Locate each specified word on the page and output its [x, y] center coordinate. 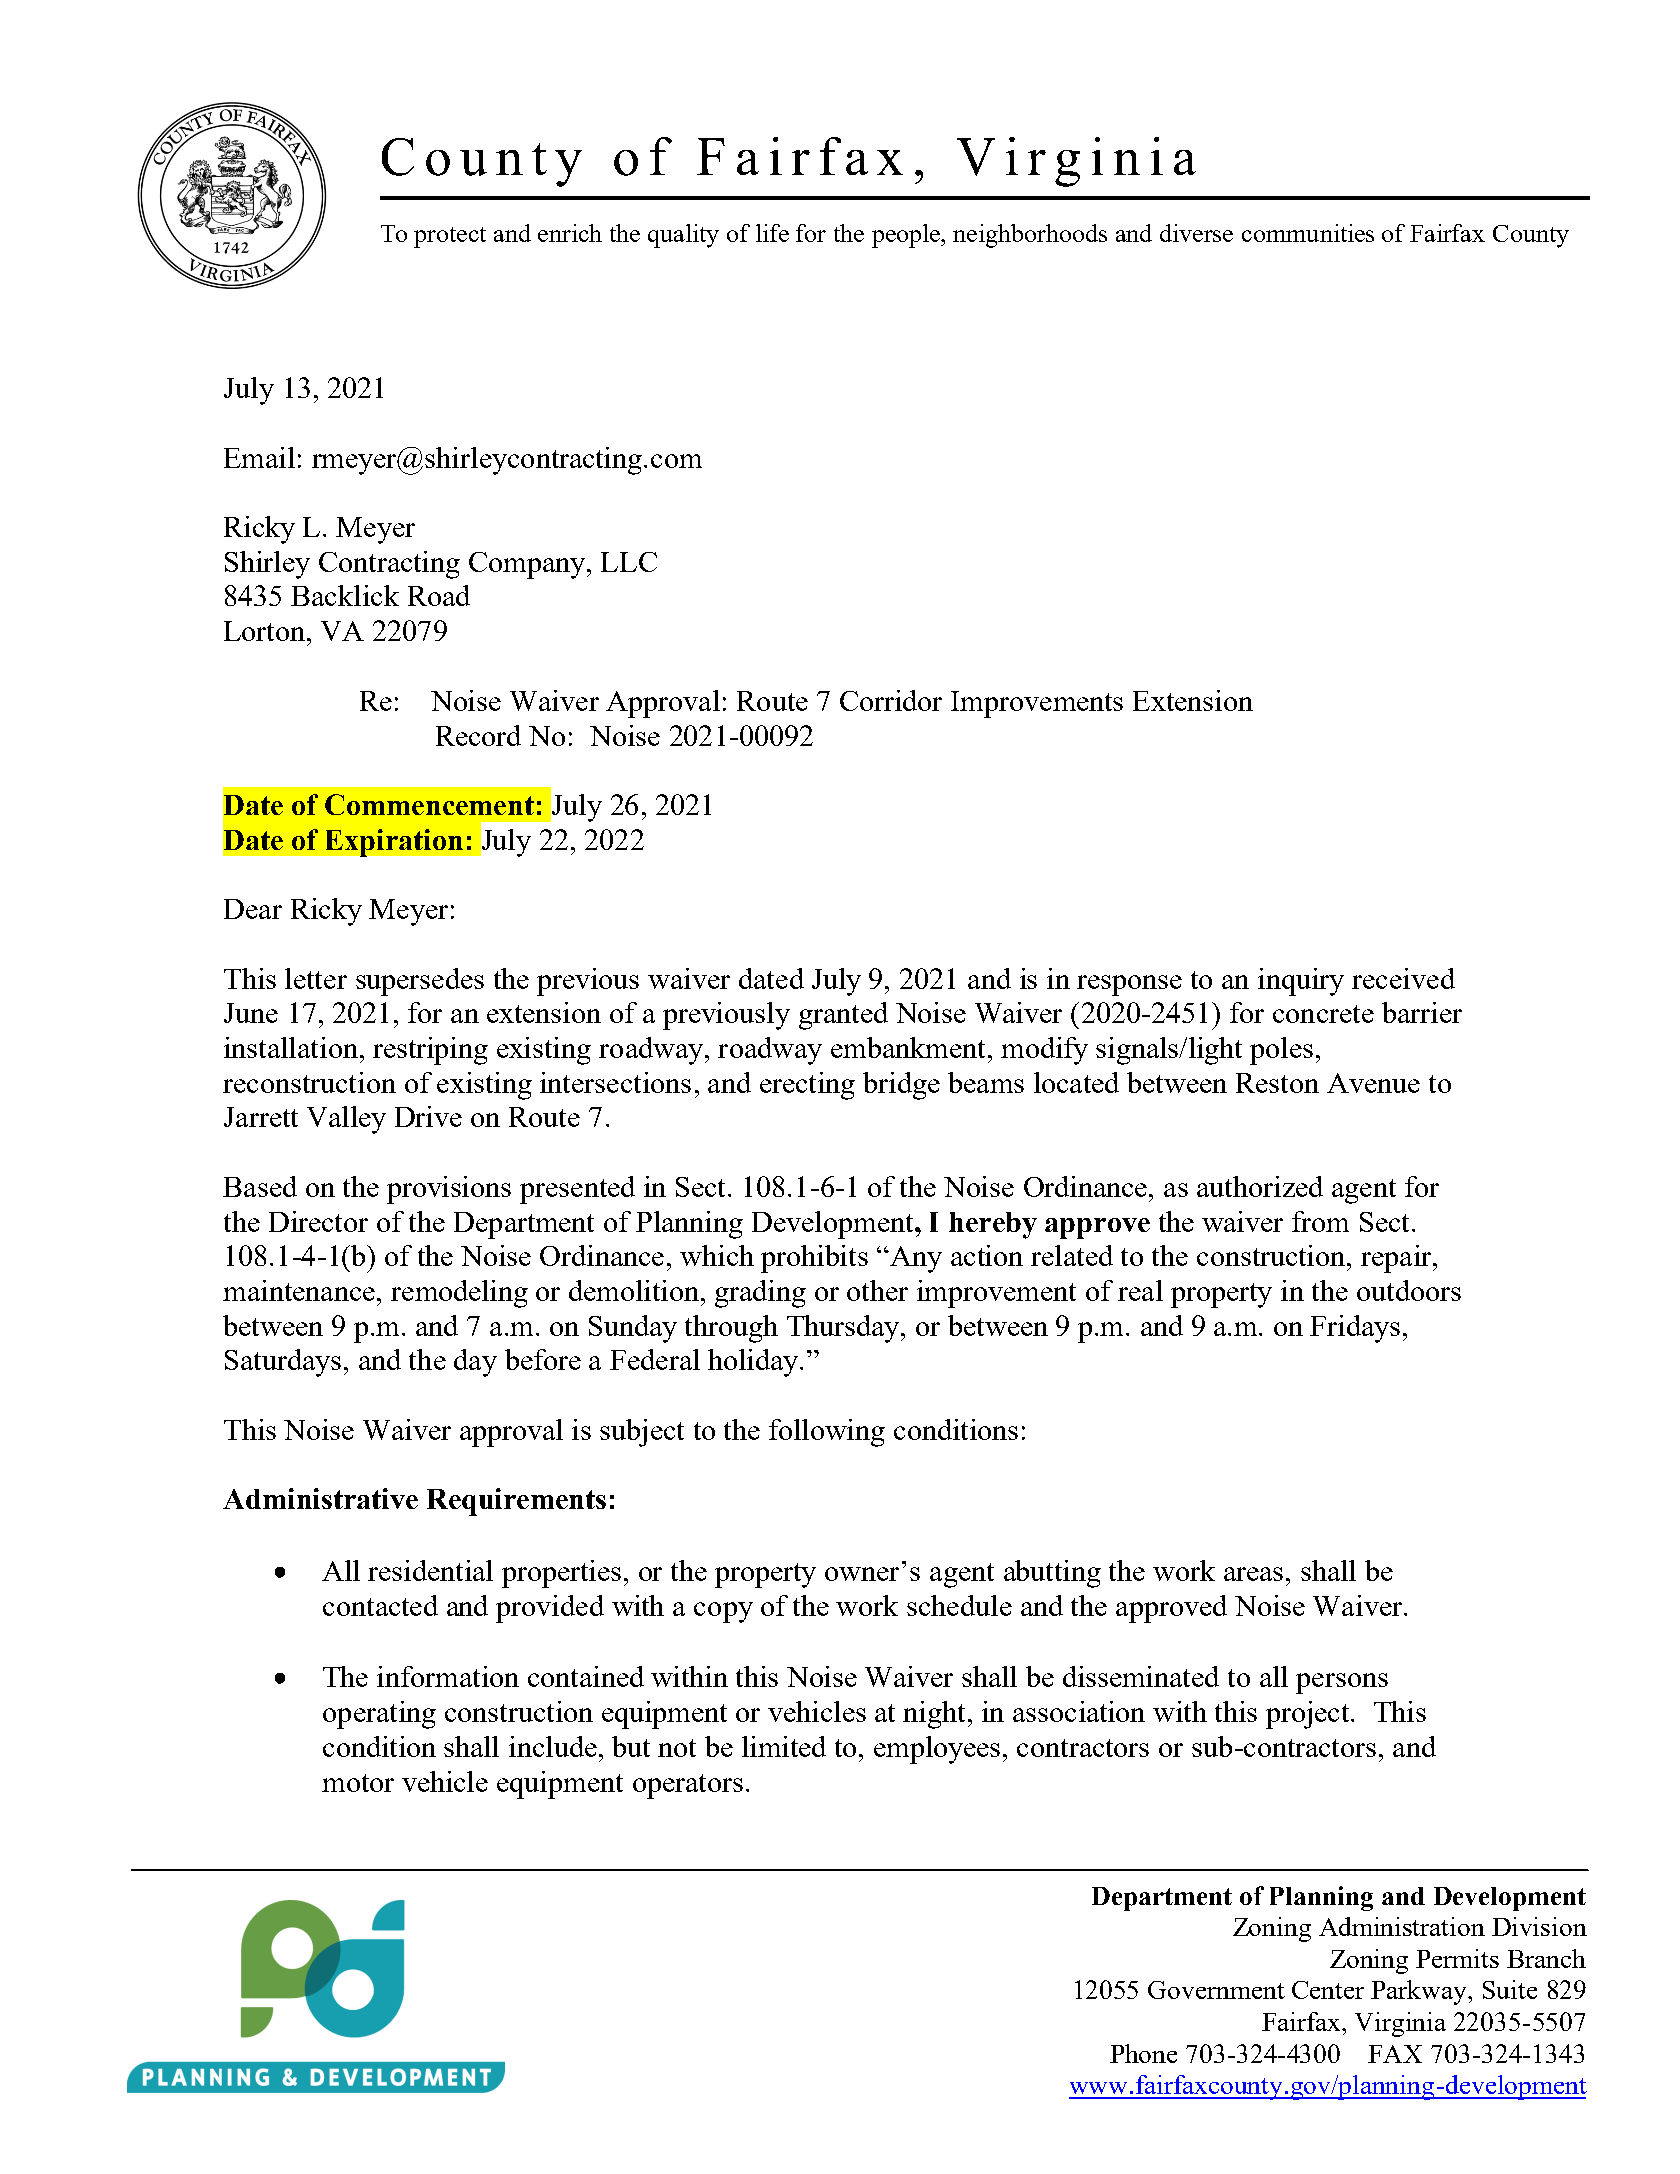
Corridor [891, 700]
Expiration [394, 843]
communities [1308, 233]
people [907, 236]
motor [358, 1783]
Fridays [1355, 1329]
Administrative [320, 1498]
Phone [1143, 2053]
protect [450, 237]
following [827, 1433]
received [1403, 978]
